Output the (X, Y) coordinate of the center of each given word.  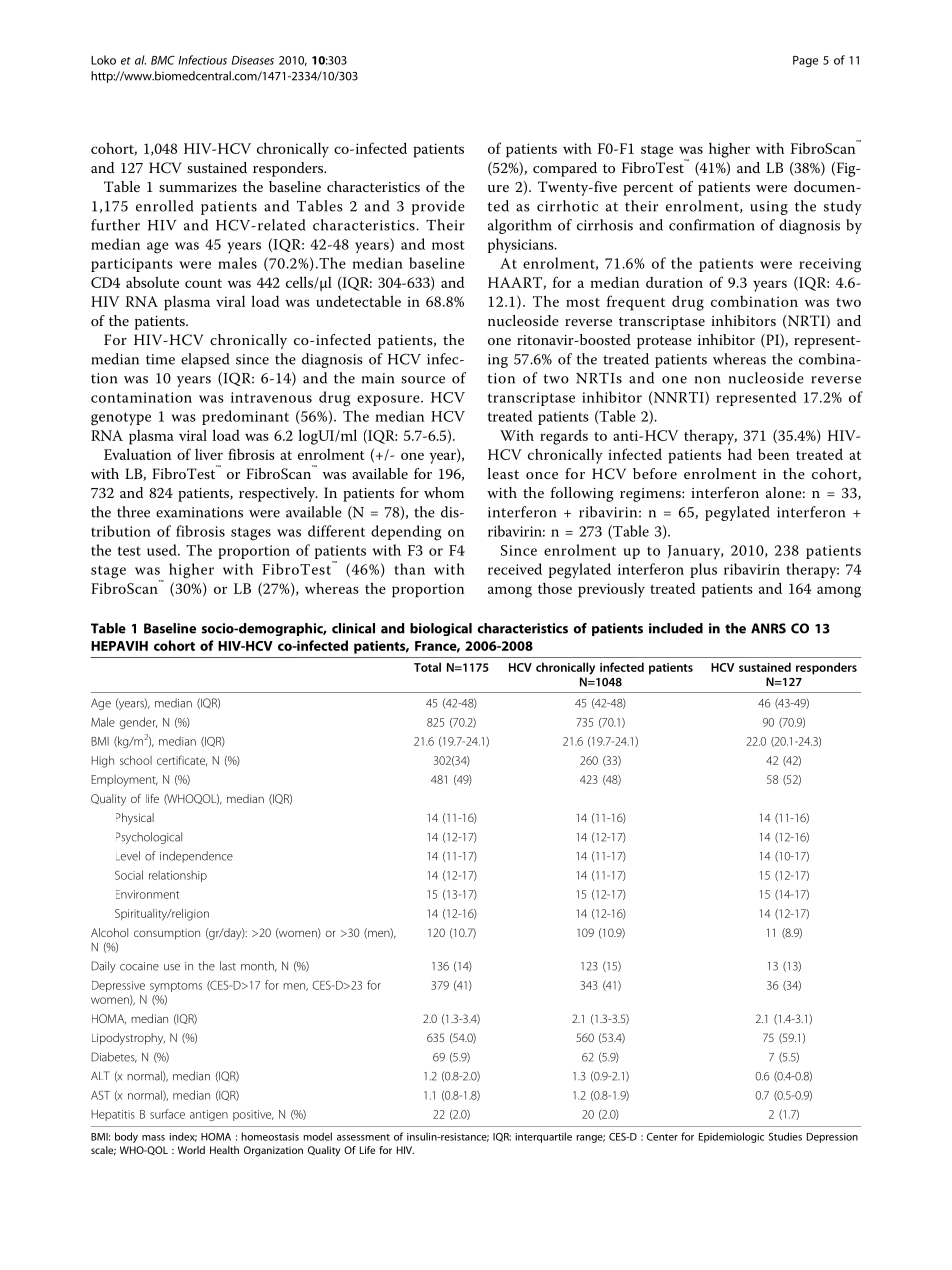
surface (167, 1114)
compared (565, 169)
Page (805, 61)
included (676, 628)
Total (427, 667)
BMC (163, 60)
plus (703, 570)
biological (441, 629)
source (423, 380)
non (707, 380)
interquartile (543, 1137)
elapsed (205, 360)
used (163, 550)
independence (196, 857)
